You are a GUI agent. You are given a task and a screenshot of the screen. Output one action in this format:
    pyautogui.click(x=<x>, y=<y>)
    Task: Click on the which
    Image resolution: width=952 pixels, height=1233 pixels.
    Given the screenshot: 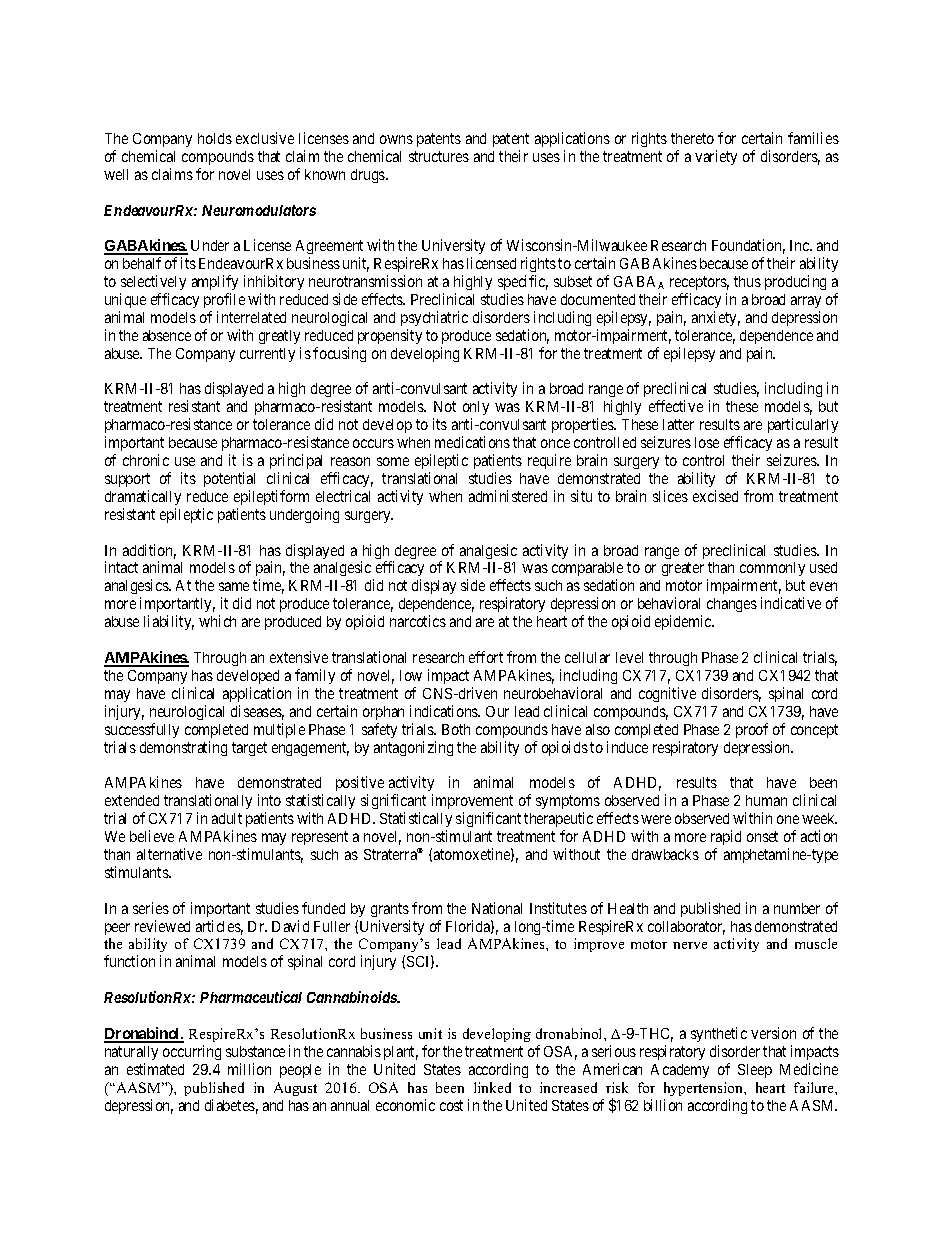 What is the action you would take?
    pyautogui.click(x=217, y=621)
